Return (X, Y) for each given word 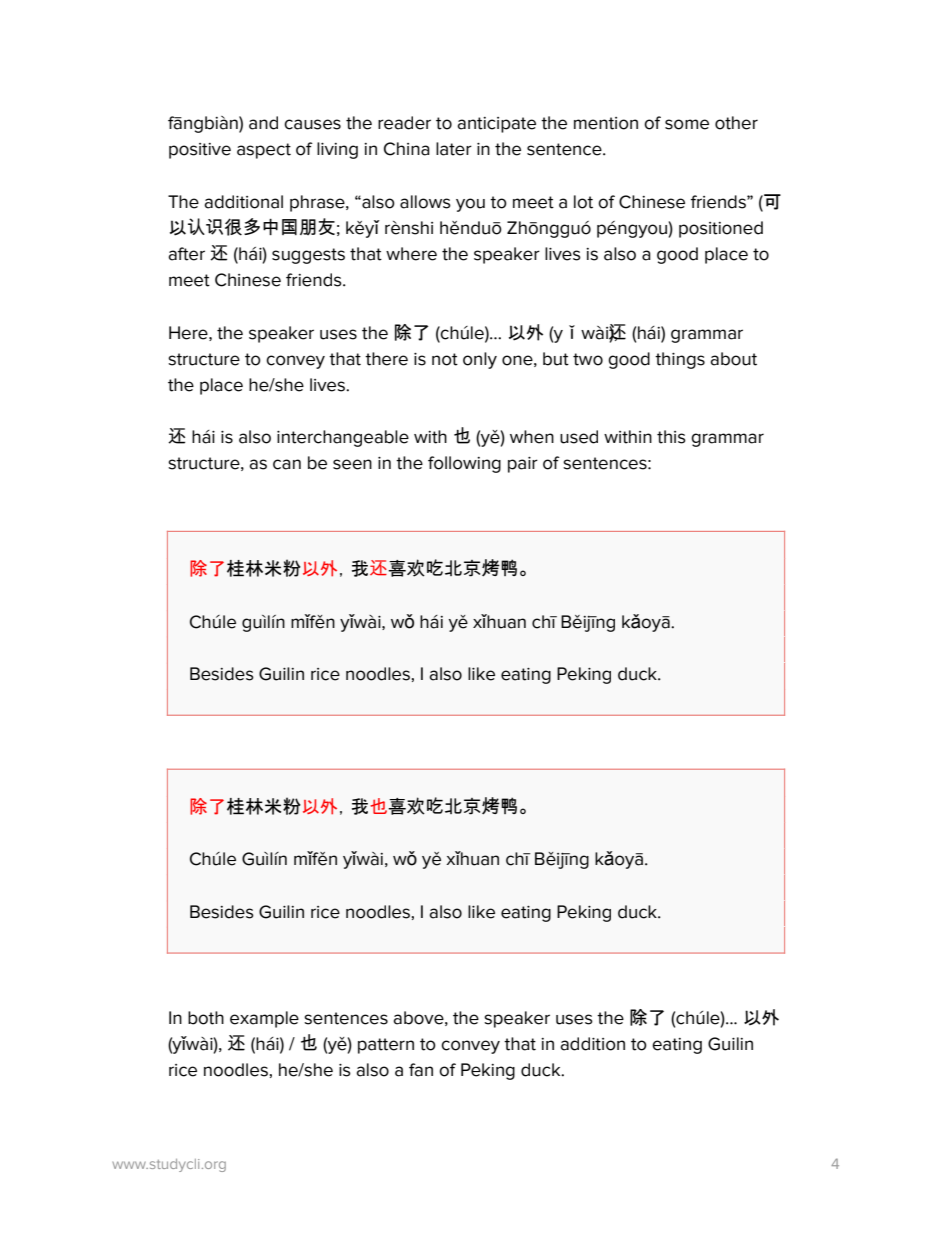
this (671, 437)
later (454, 149)
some (687, 124)
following (464, 464)
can (287, 464)
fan (421, 1070)
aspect (264, 151)
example (264, 1019)
